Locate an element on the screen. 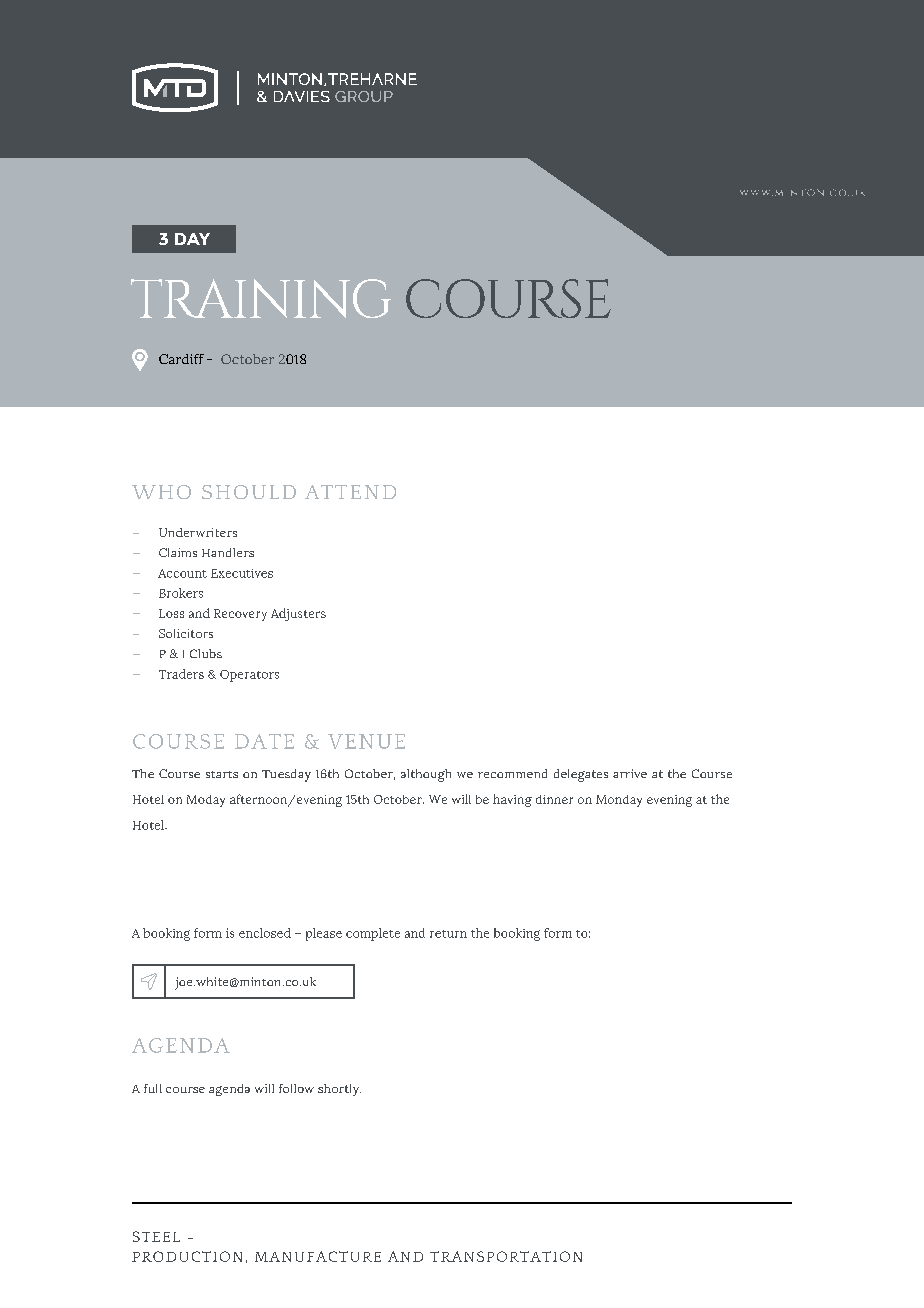 This screenshot has height=1308, width=924. MANUFACTURE is located at coordinates (318, 1256).
